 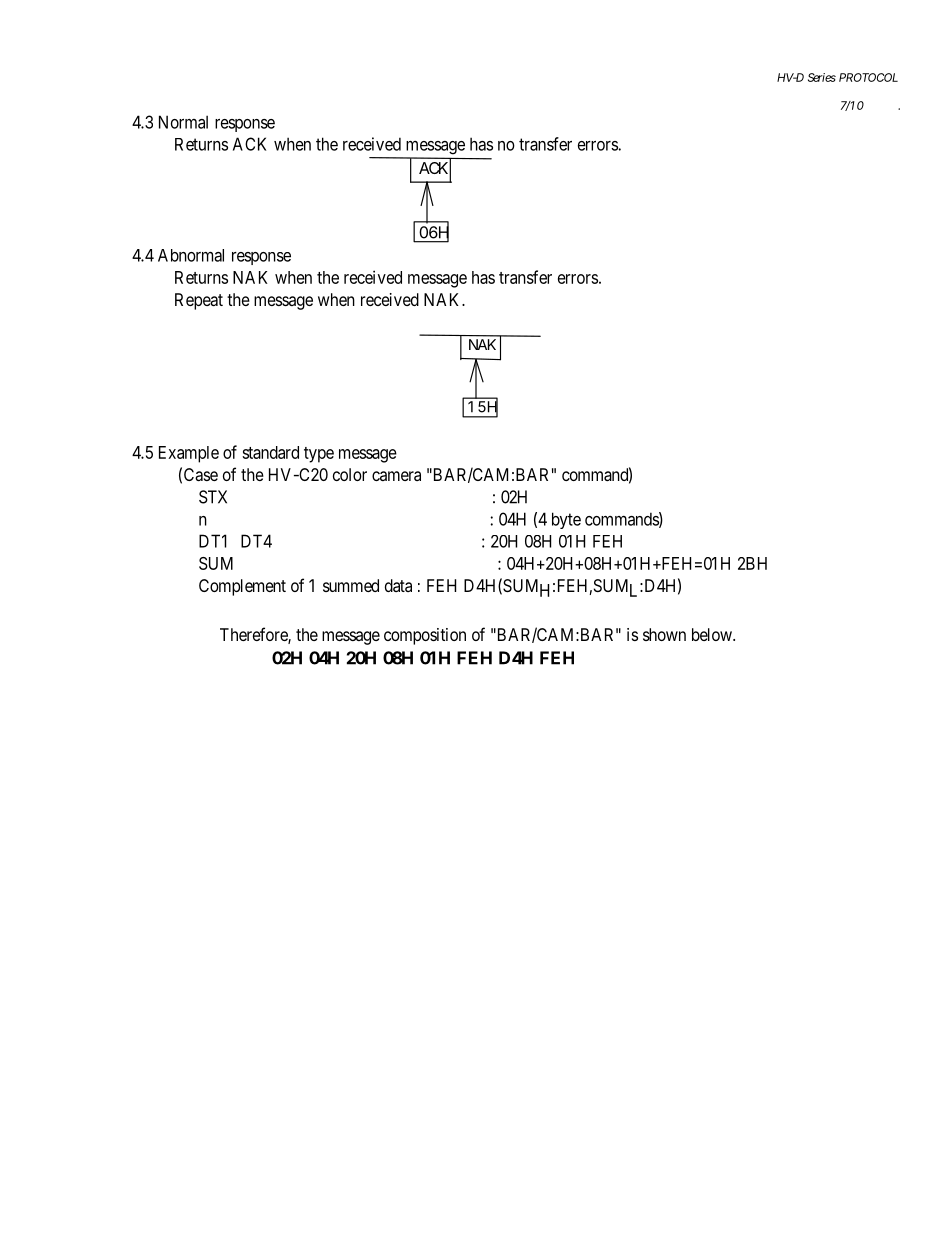 I want to click on PROTOCOL, so click(x=868, y=77).
